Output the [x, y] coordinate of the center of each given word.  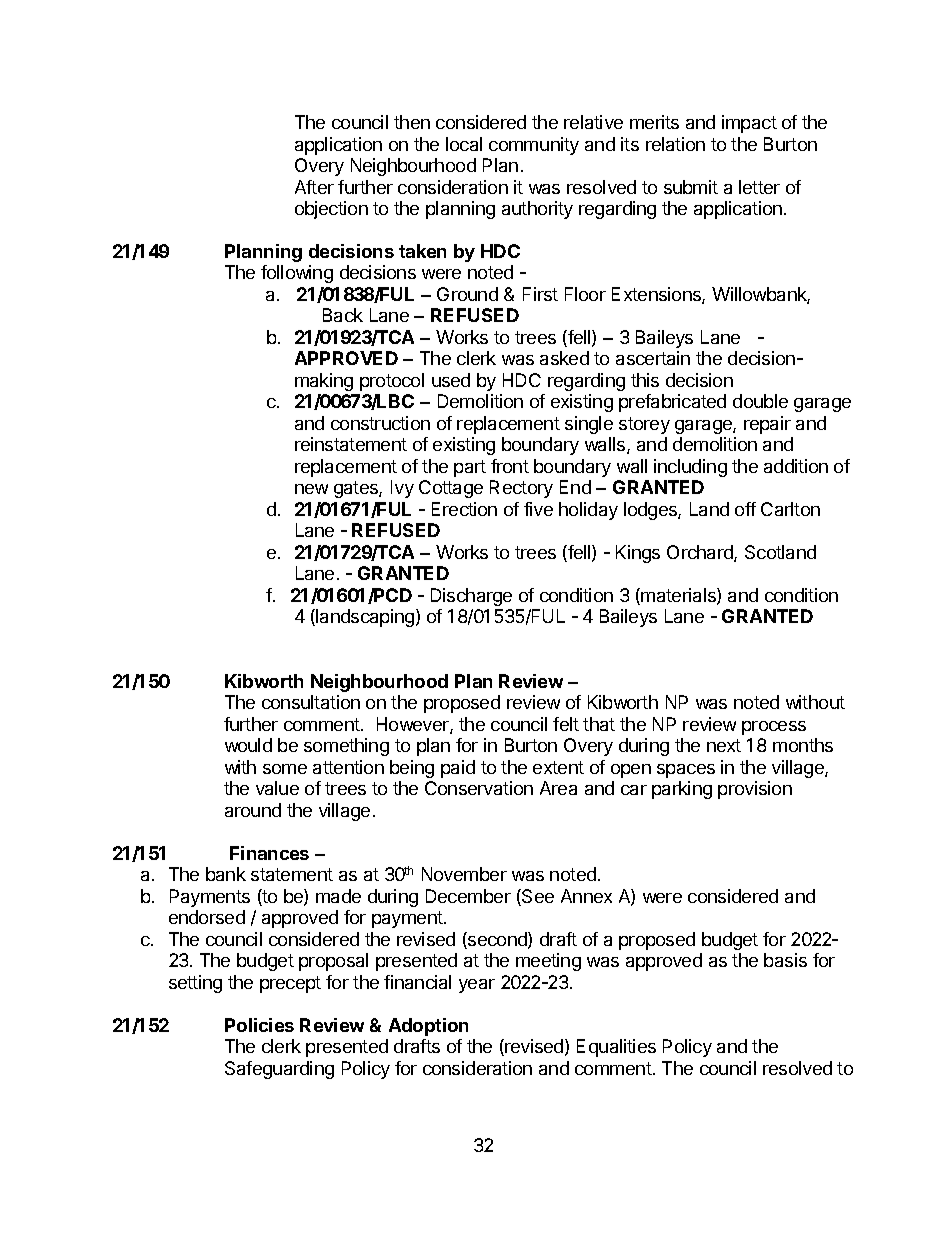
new [311, 489]
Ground [467, 294]
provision [755, 790]
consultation [311, 702]
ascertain [653, 358]
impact [749, 124]
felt [566, 724]
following [297, 274]
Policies [259, 1025]
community [534, 146]
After [314, 187]
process [774, 728]
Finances [269, 853]
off [745, 509]
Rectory [521, 489]
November [464, 874]
